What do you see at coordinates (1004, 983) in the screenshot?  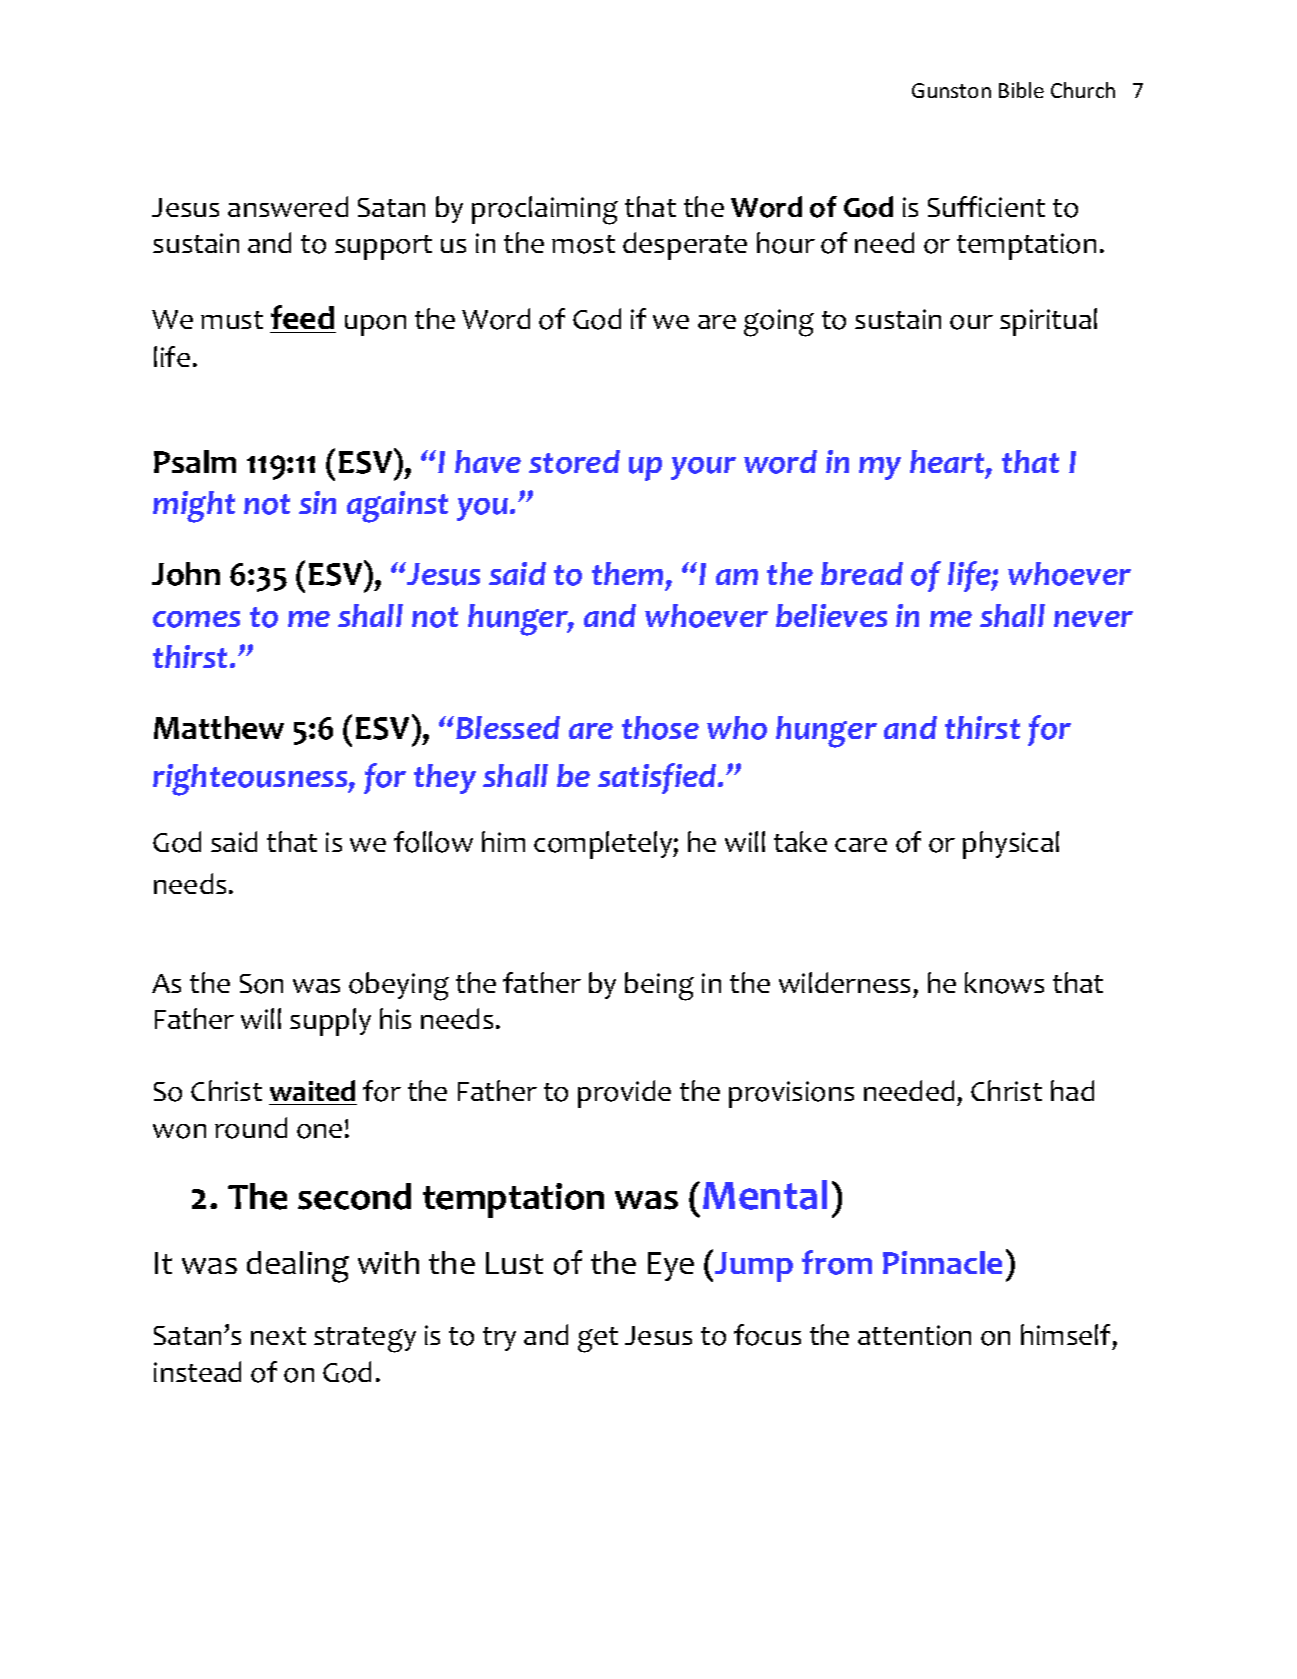 I see `knows` at bounding box center [1004, 983].
